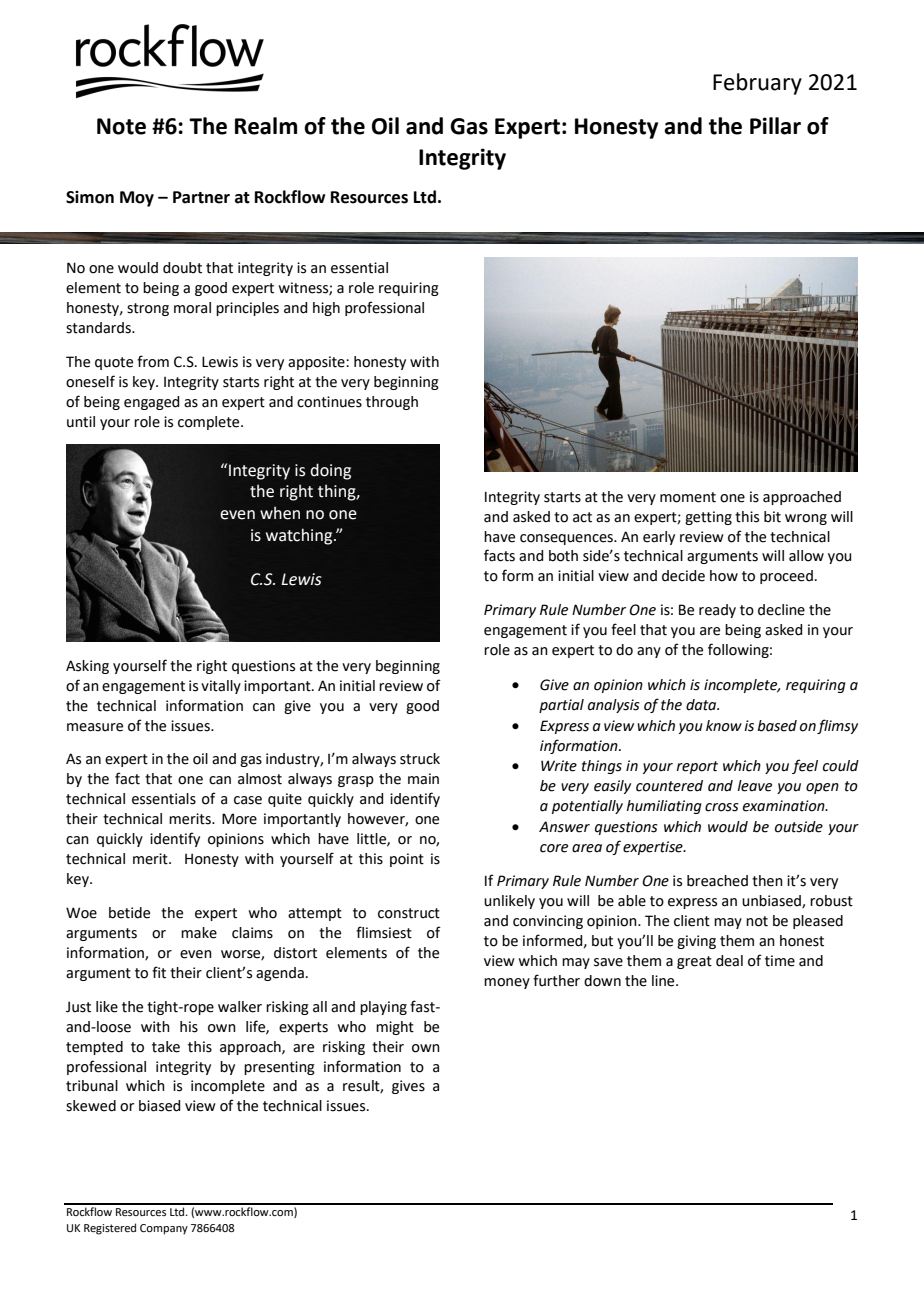 This document has width=924, height=1307. What do you see at coordinates (729, 961) in the document?
I see `deal` at bounding box center [729, 961].
